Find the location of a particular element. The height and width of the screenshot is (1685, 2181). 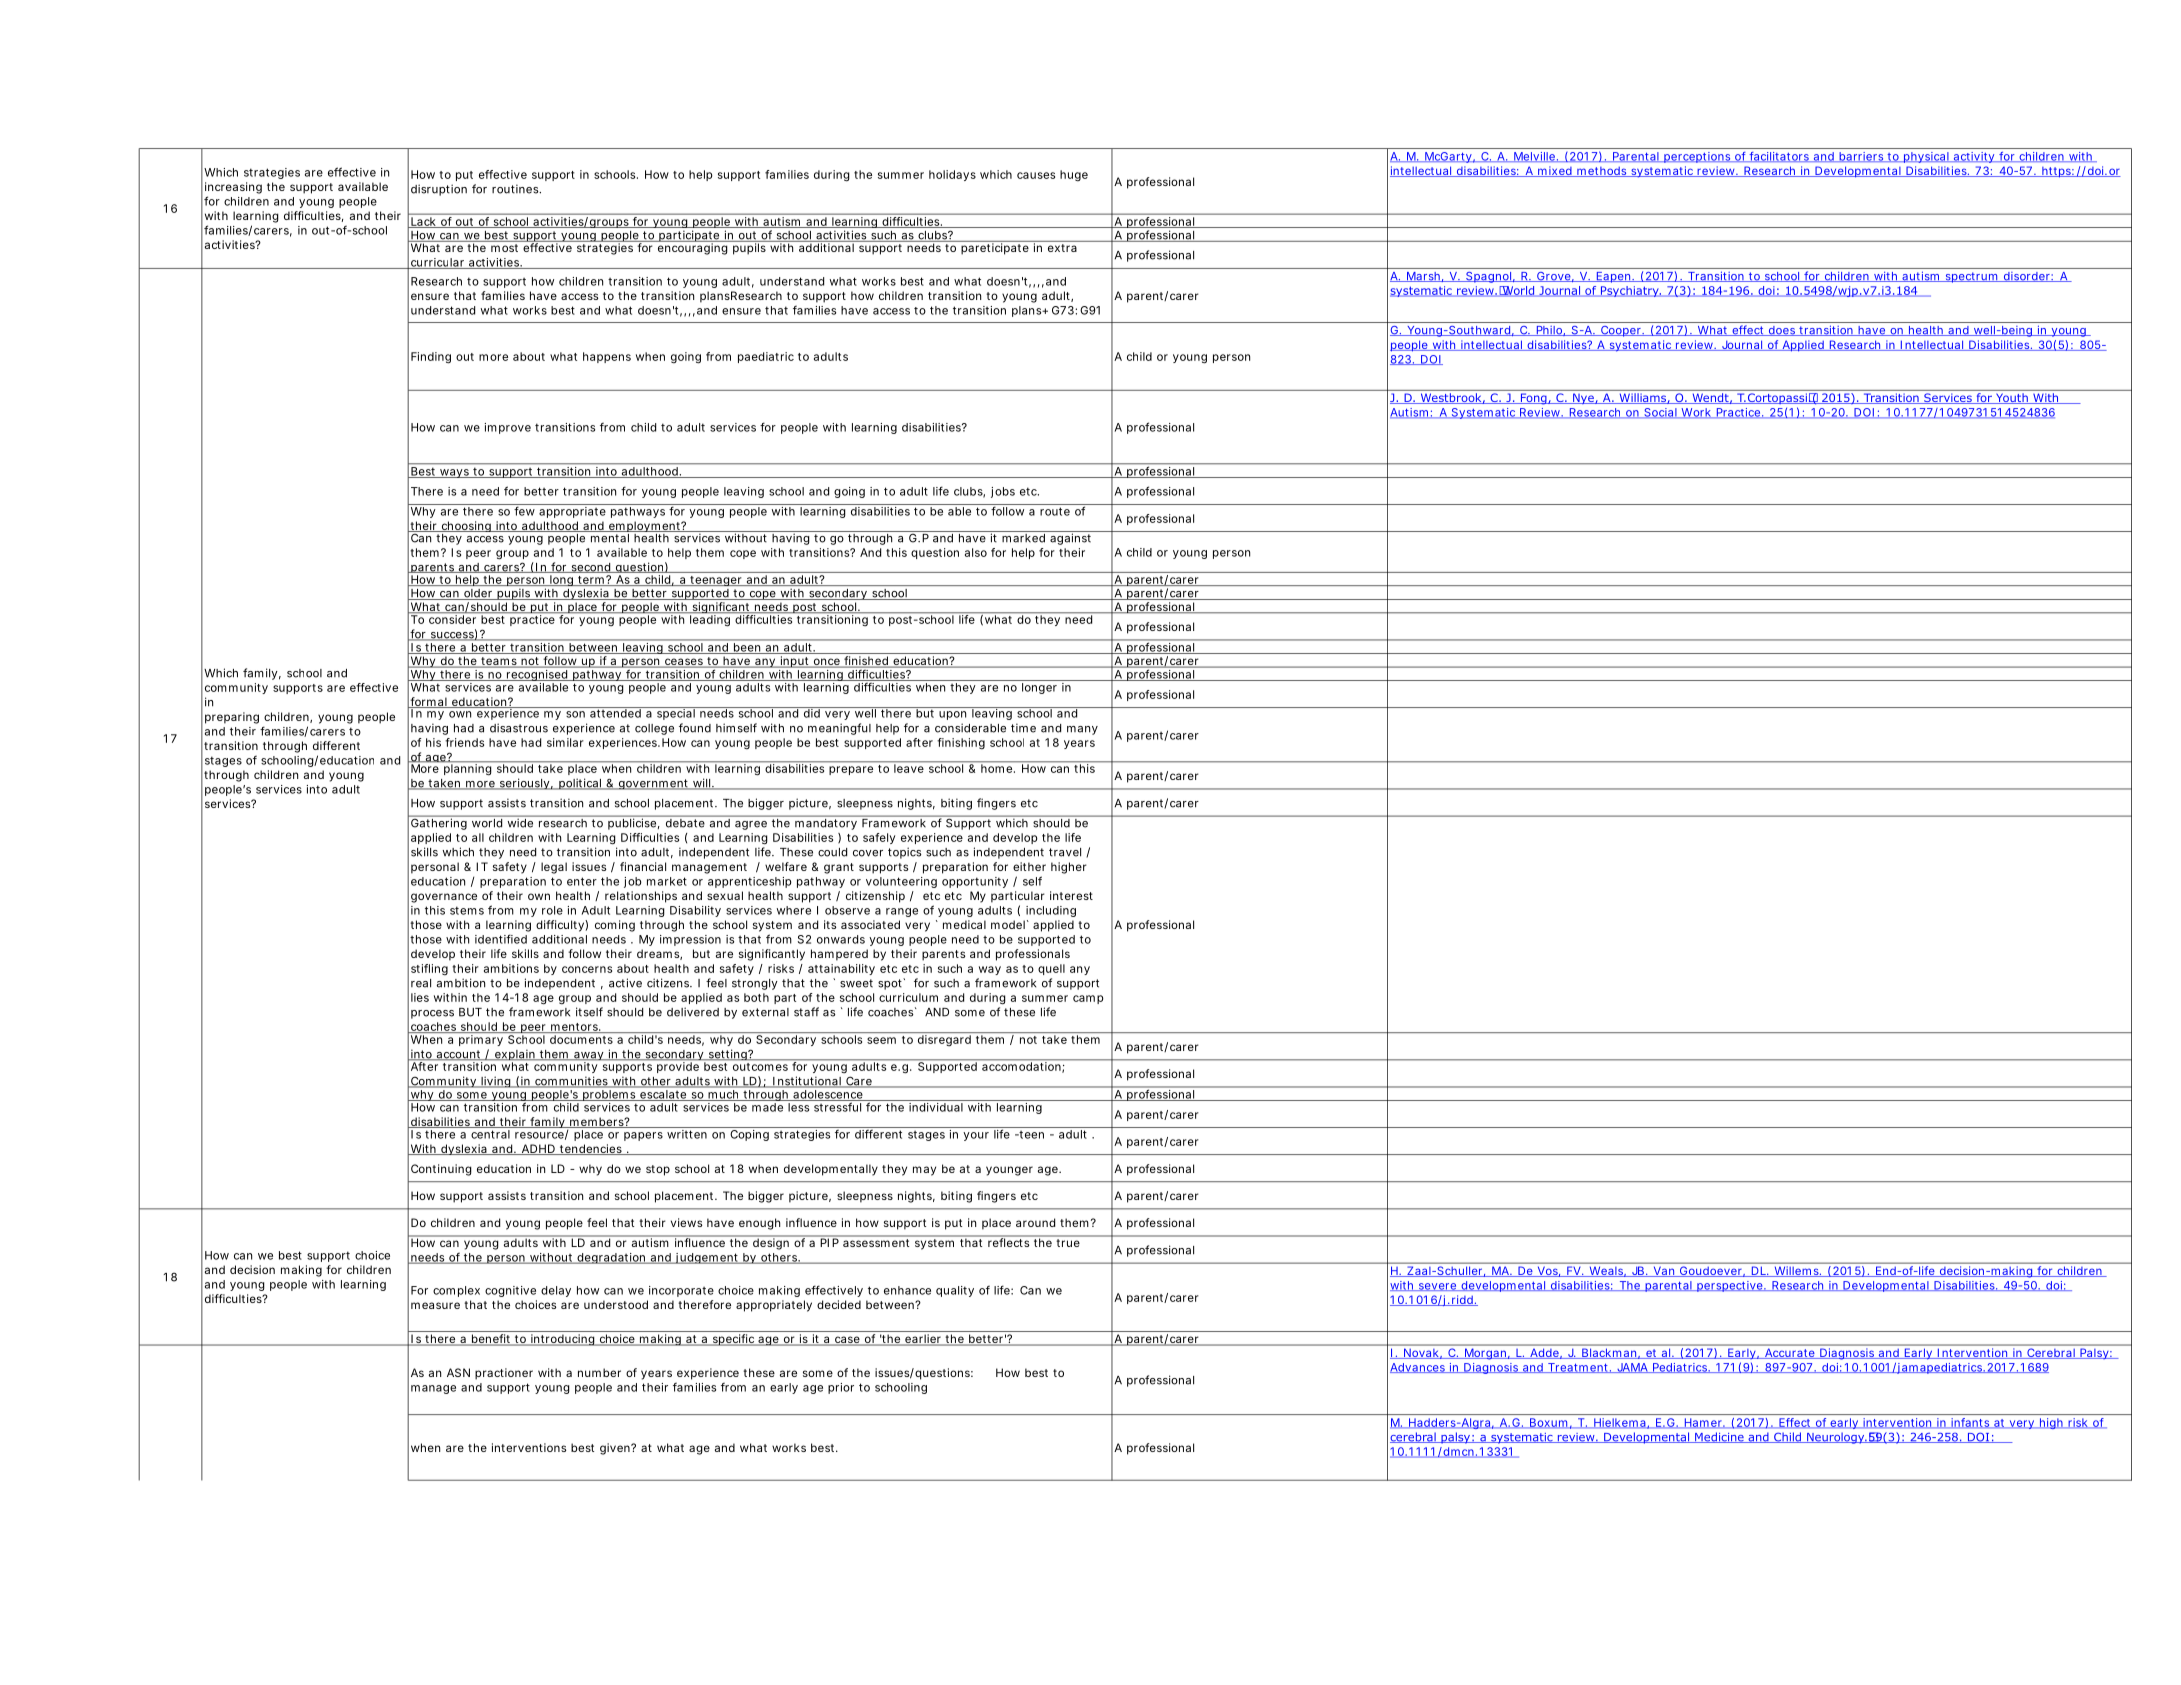

Neurology is located at coordinates (1836, 1438).
